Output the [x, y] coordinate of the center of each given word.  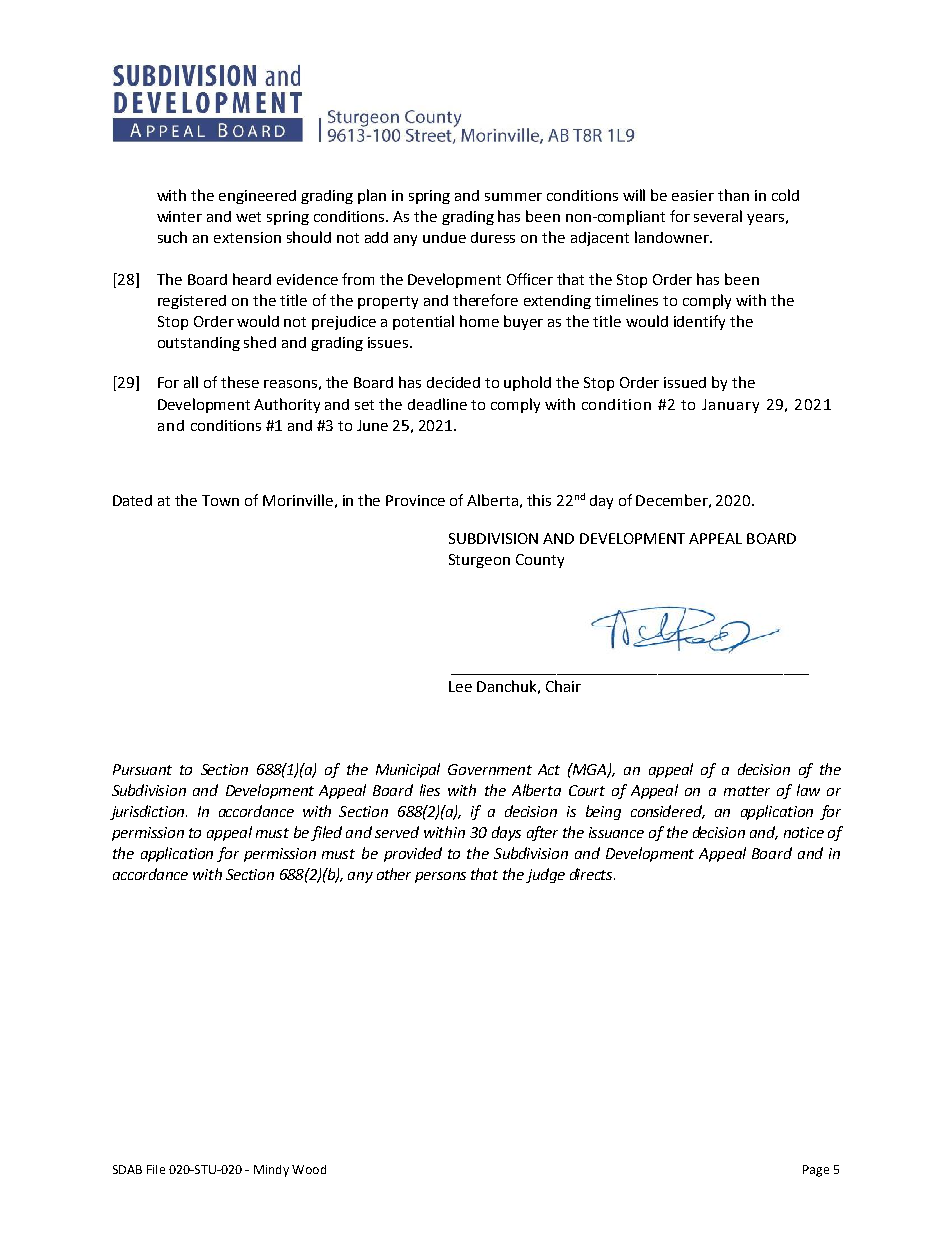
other [394, 874]
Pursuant [142, 769]
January [730, 406]
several [718, 216]
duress [493, 237]
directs [592, 874]
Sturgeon [479, 561]
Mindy [271, 1171]
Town [220, 500]
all [191, 382]
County [540, 561]
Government [490, 769]
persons [440, 877]
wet [248, 217]
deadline [437, 404]
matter [747, 791]
